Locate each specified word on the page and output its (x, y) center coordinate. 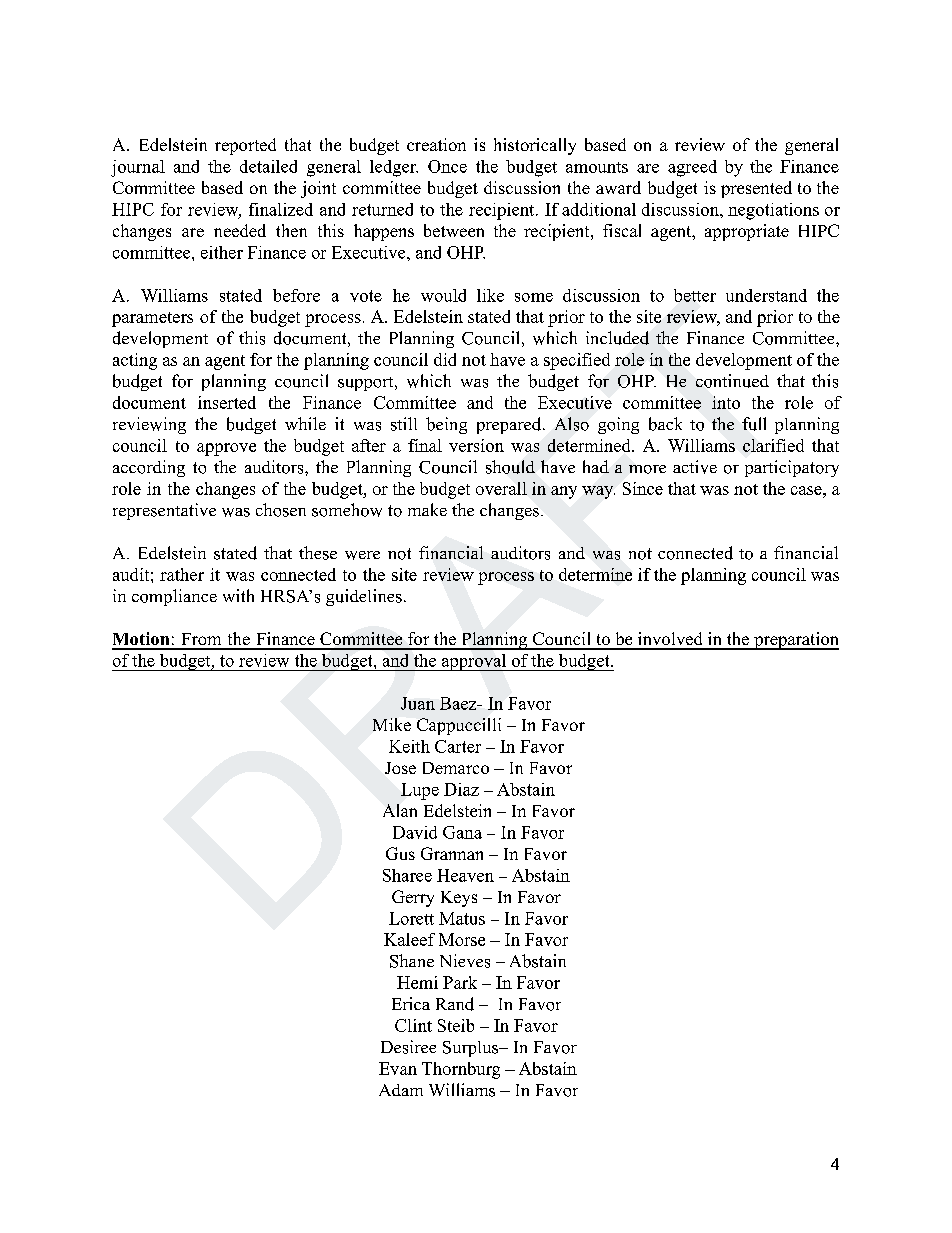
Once (447, 166)
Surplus (472, 1049)
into (726, 402)
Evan (398, 1068)
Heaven (465, 875)
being (446, 425)
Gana (462, 832)
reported (245, 146)
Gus (400, 853)
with (238, 595)
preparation (795, 641)
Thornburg (461, 1070)
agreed (692, 168)
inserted (227, 402)
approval (473, 662)
